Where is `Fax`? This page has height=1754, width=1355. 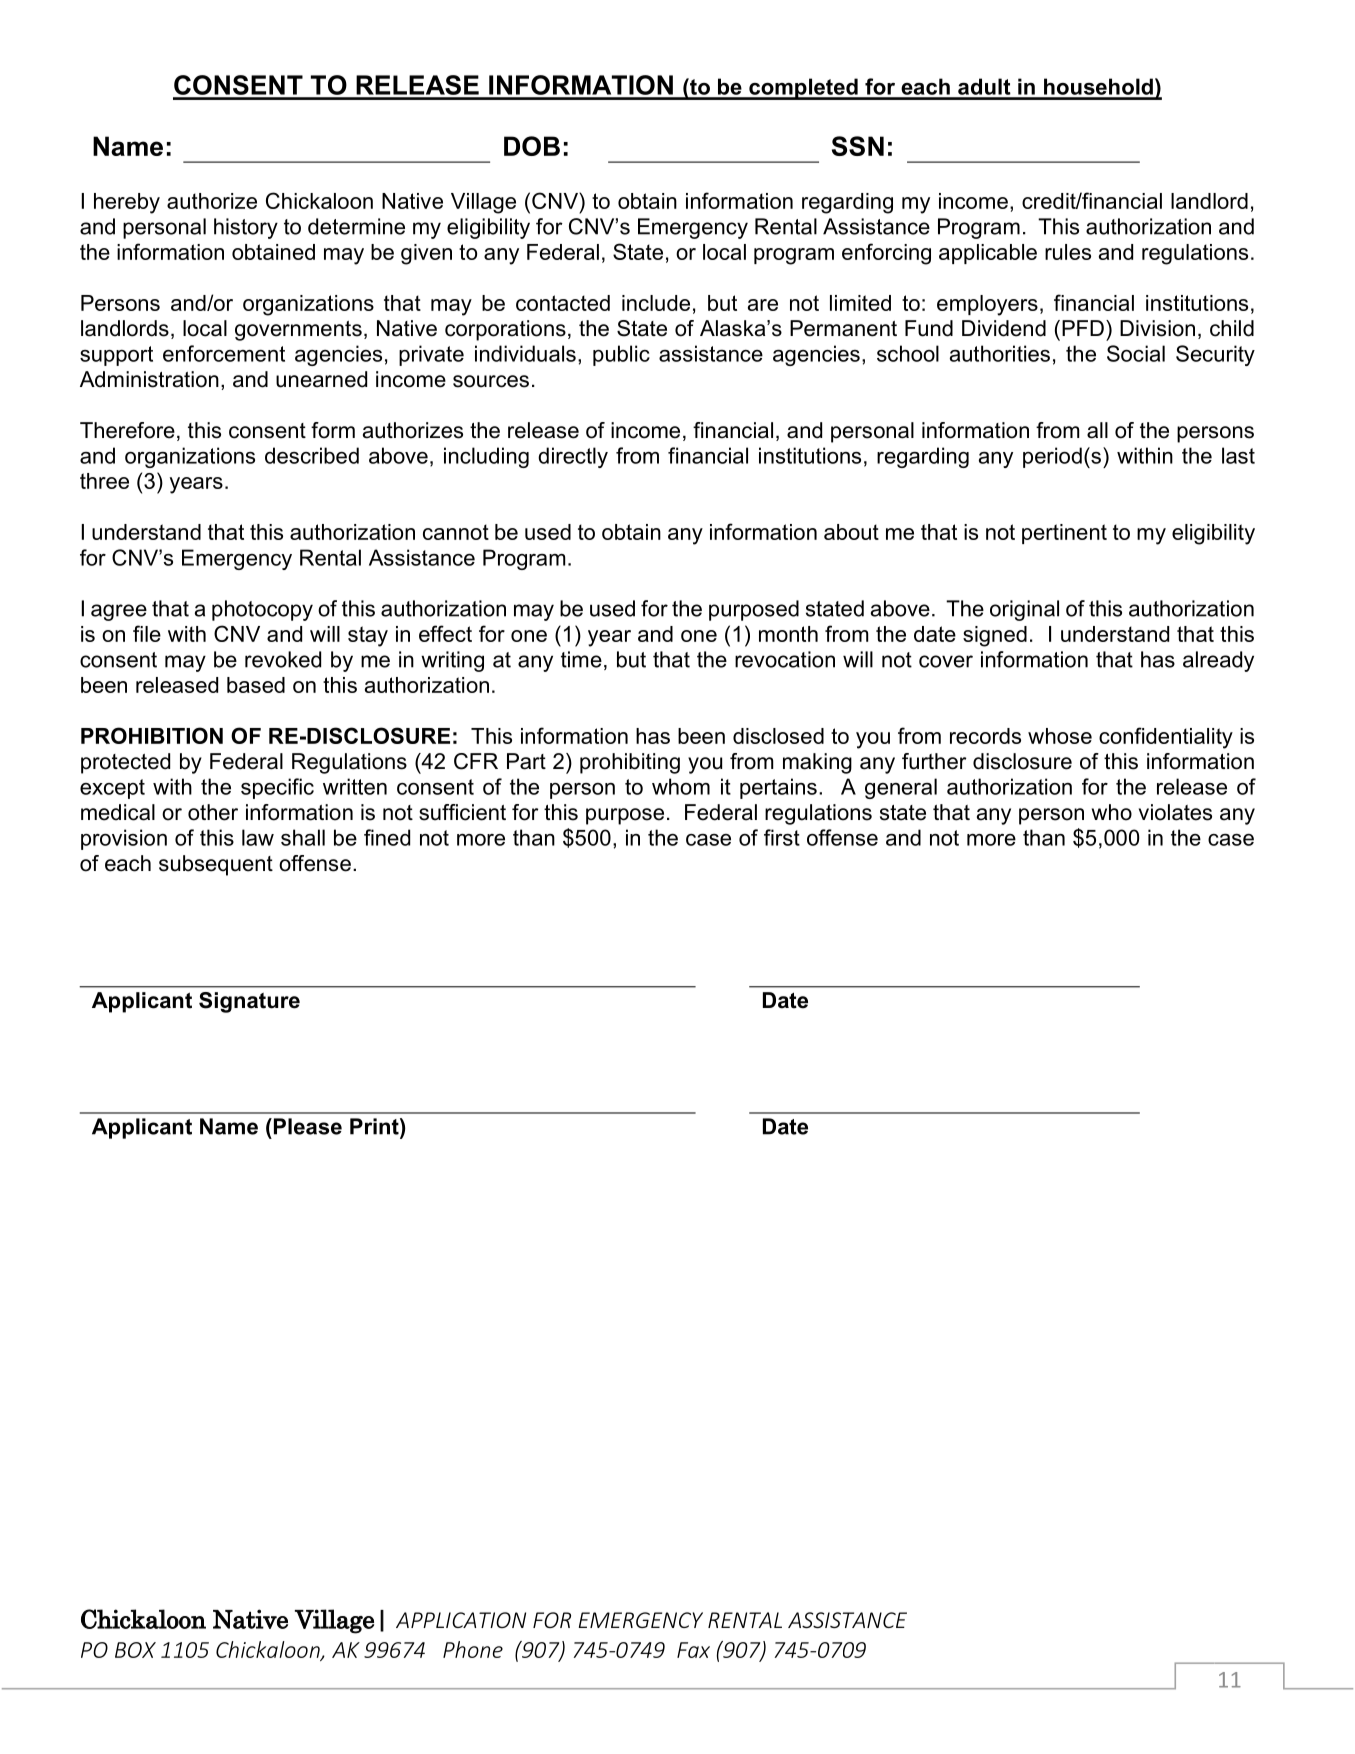
Fax is located at coordinates (693, 1650).
